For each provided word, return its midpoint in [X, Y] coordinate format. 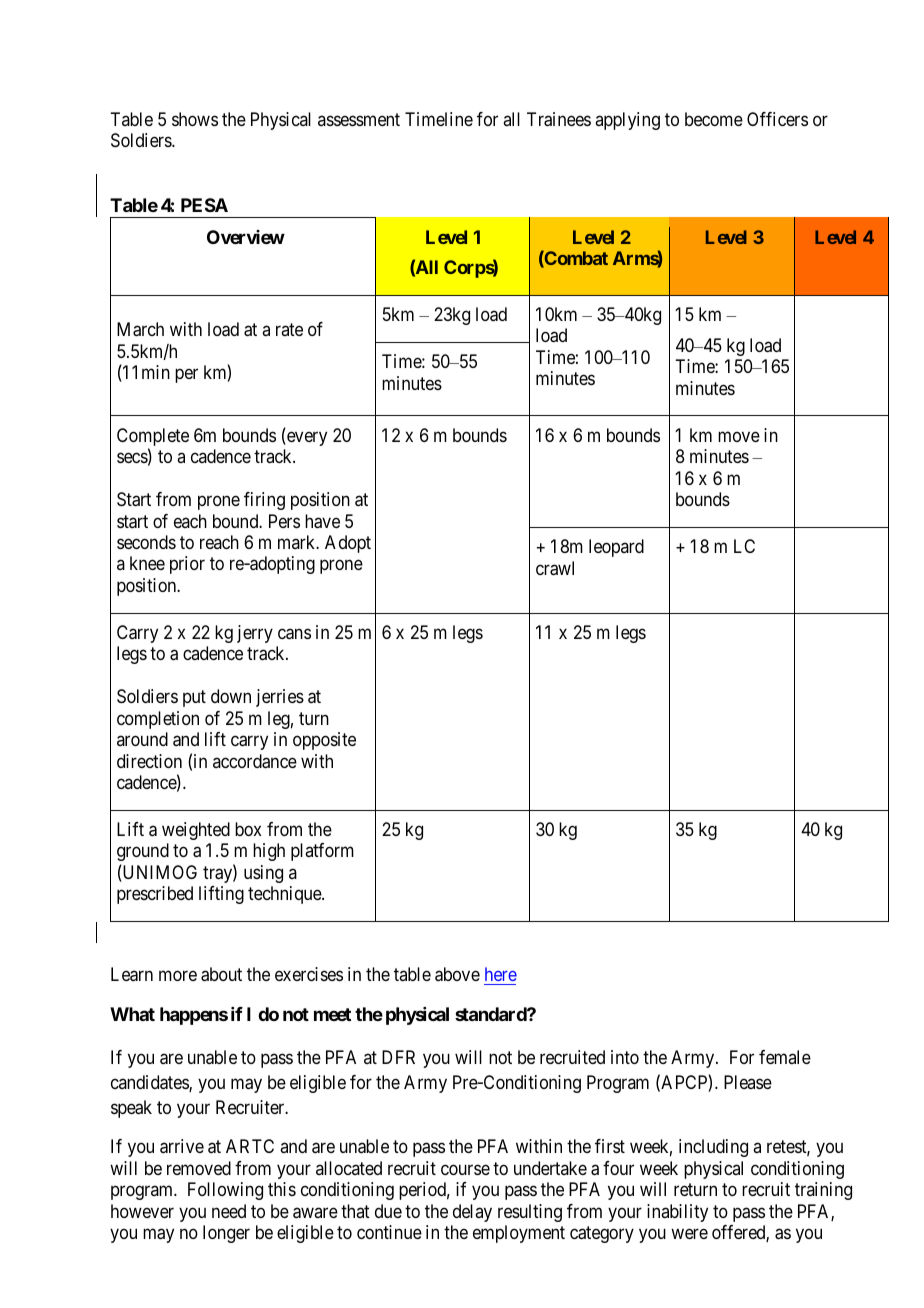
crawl [555, 568]
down [231, 696]
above [457, 974]
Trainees [559, 119]
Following [225, 1191]
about [221, 974]
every [306, 438]
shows [195, 119]
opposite [324, 741]
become [714, 119]
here [501, 974]
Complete [153, 438]
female [785, 1057]
